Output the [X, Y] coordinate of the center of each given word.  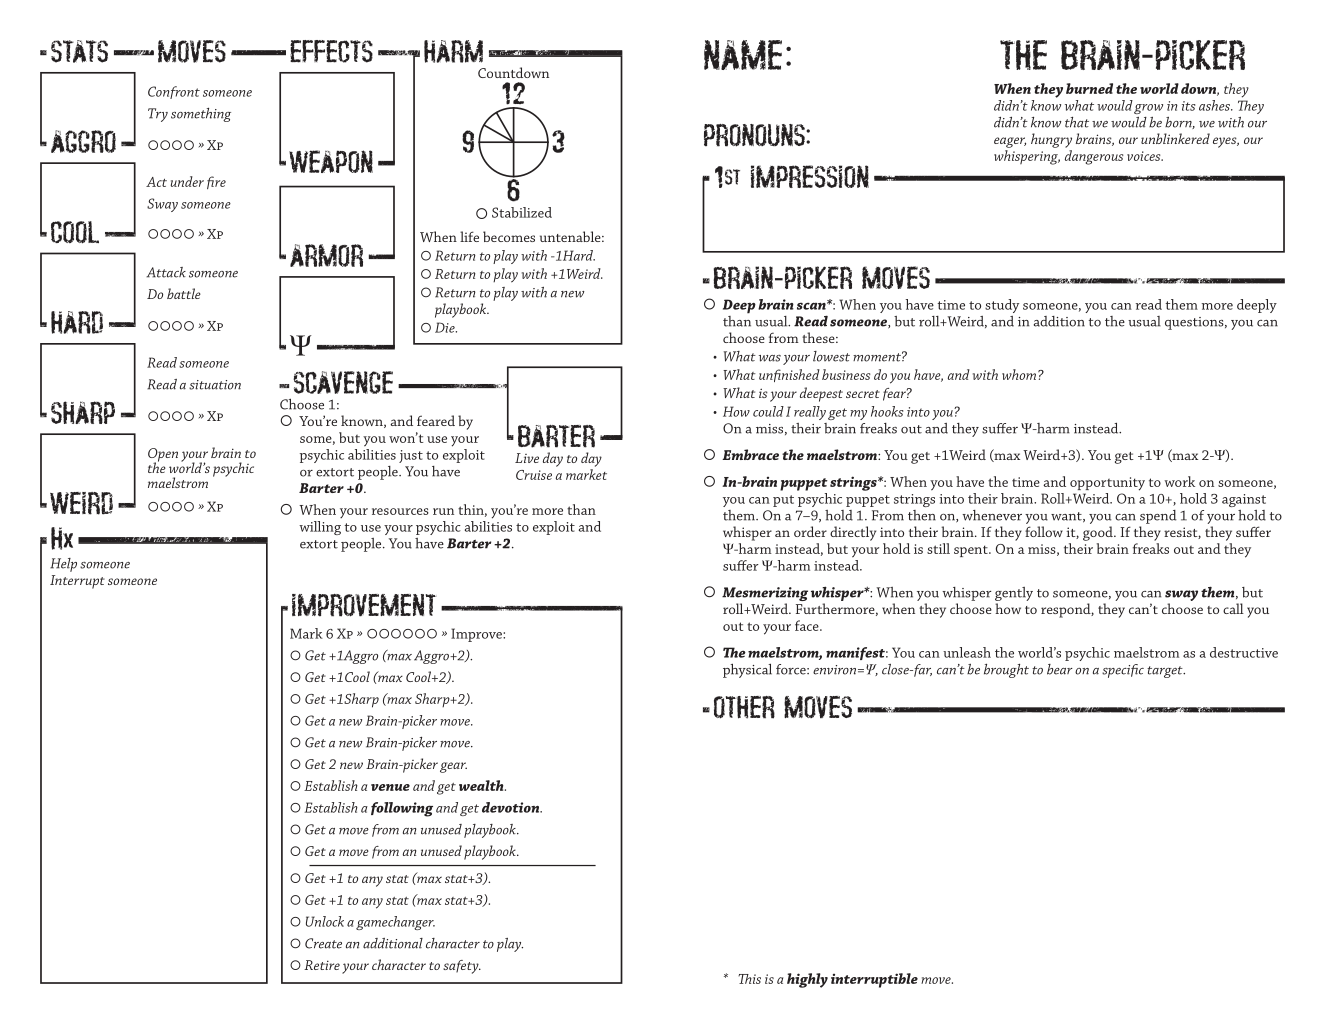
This [749, 979]
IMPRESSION [810, 176]
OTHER [744, 707]
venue [390, 787]
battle [184, 293]
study [1002, 306]
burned [1089, 88]
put [783, 501]
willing [320, 528]
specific [1123, 671]
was [770, 358]
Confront [174, 92]
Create [323, 943]
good [1099, 533]
